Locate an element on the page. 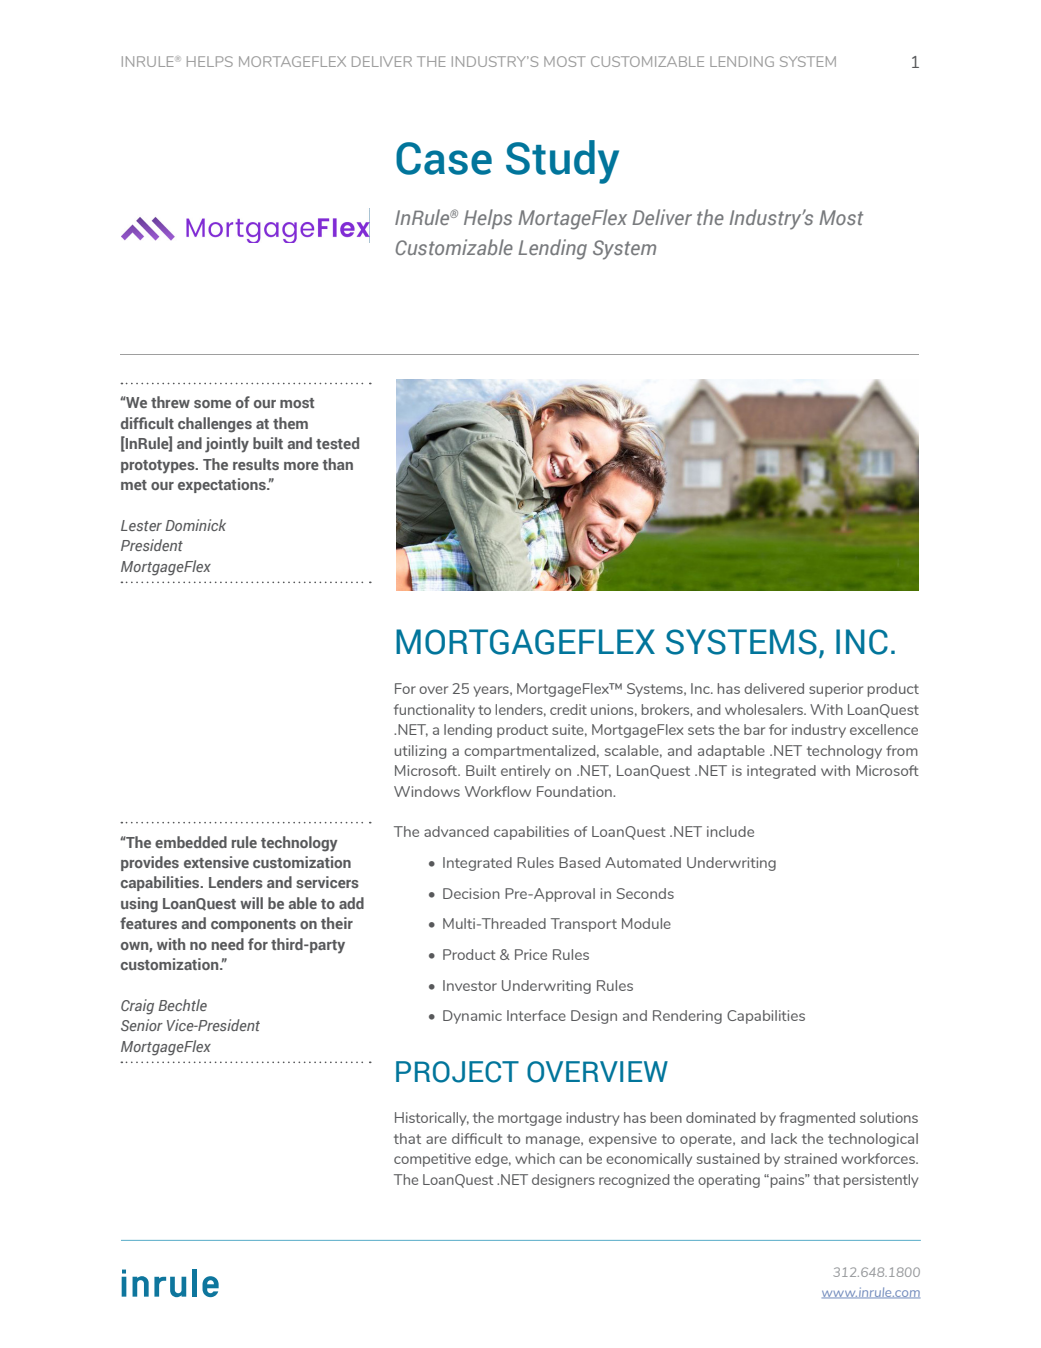  Study is located at coordinates (562, 162).
